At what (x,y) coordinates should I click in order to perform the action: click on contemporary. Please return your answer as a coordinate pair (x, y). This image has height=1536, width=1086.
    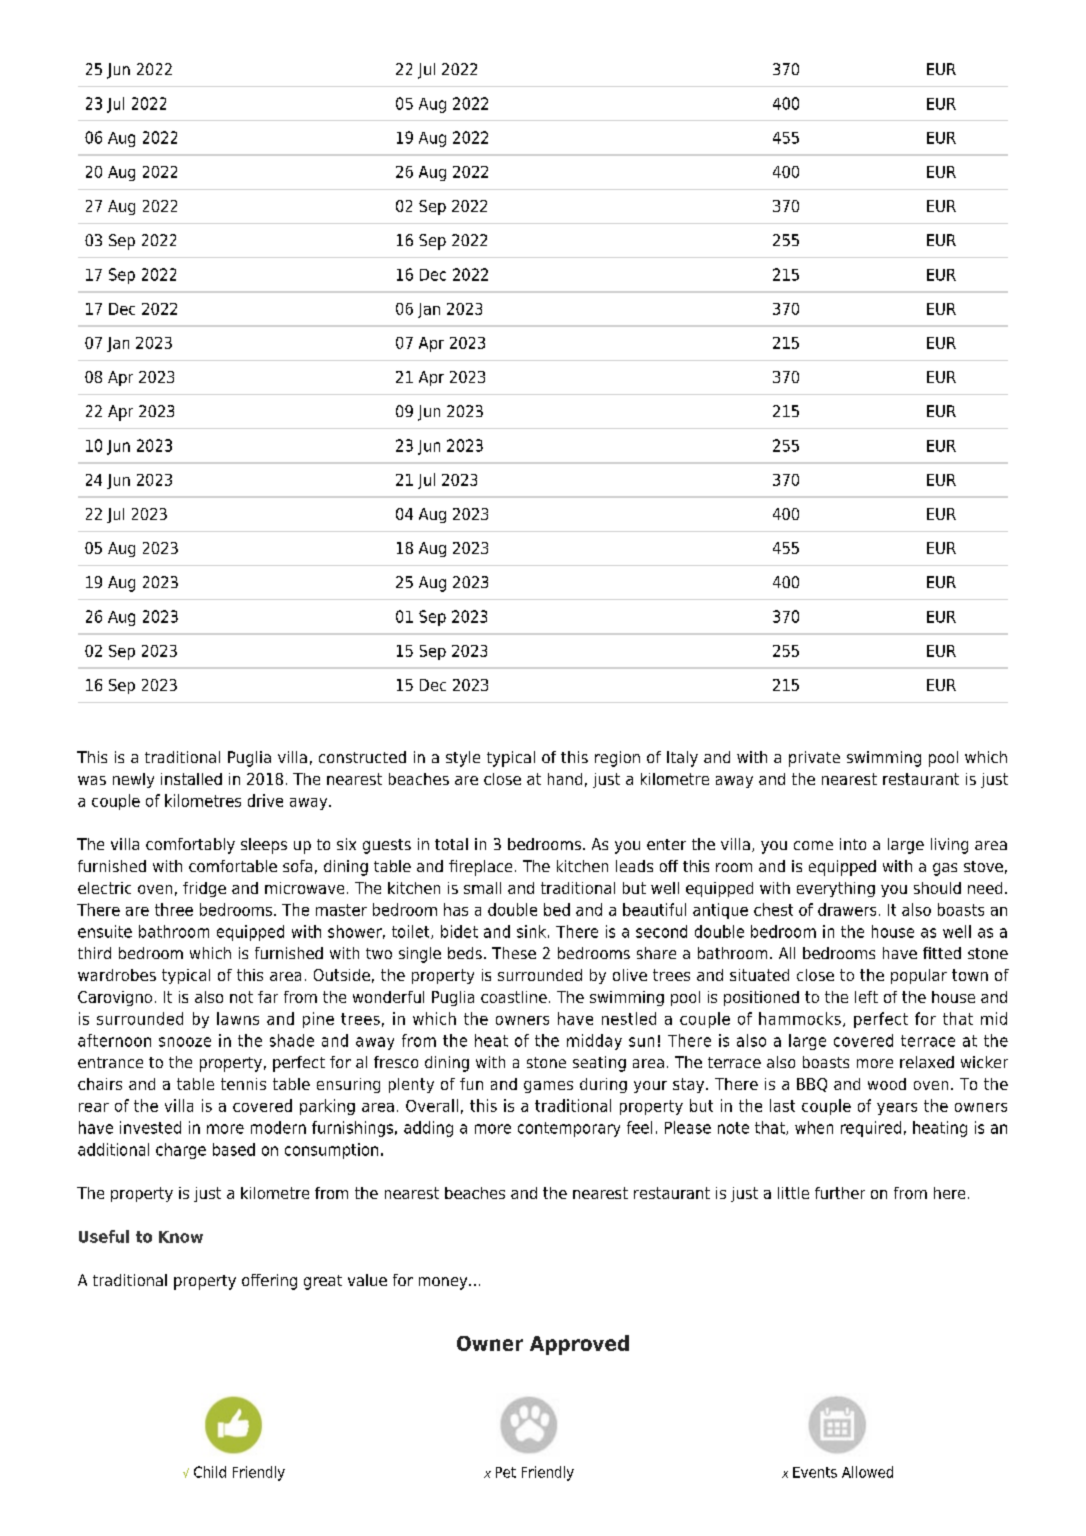
    Looking at the image, I should click on (569, 1129).
